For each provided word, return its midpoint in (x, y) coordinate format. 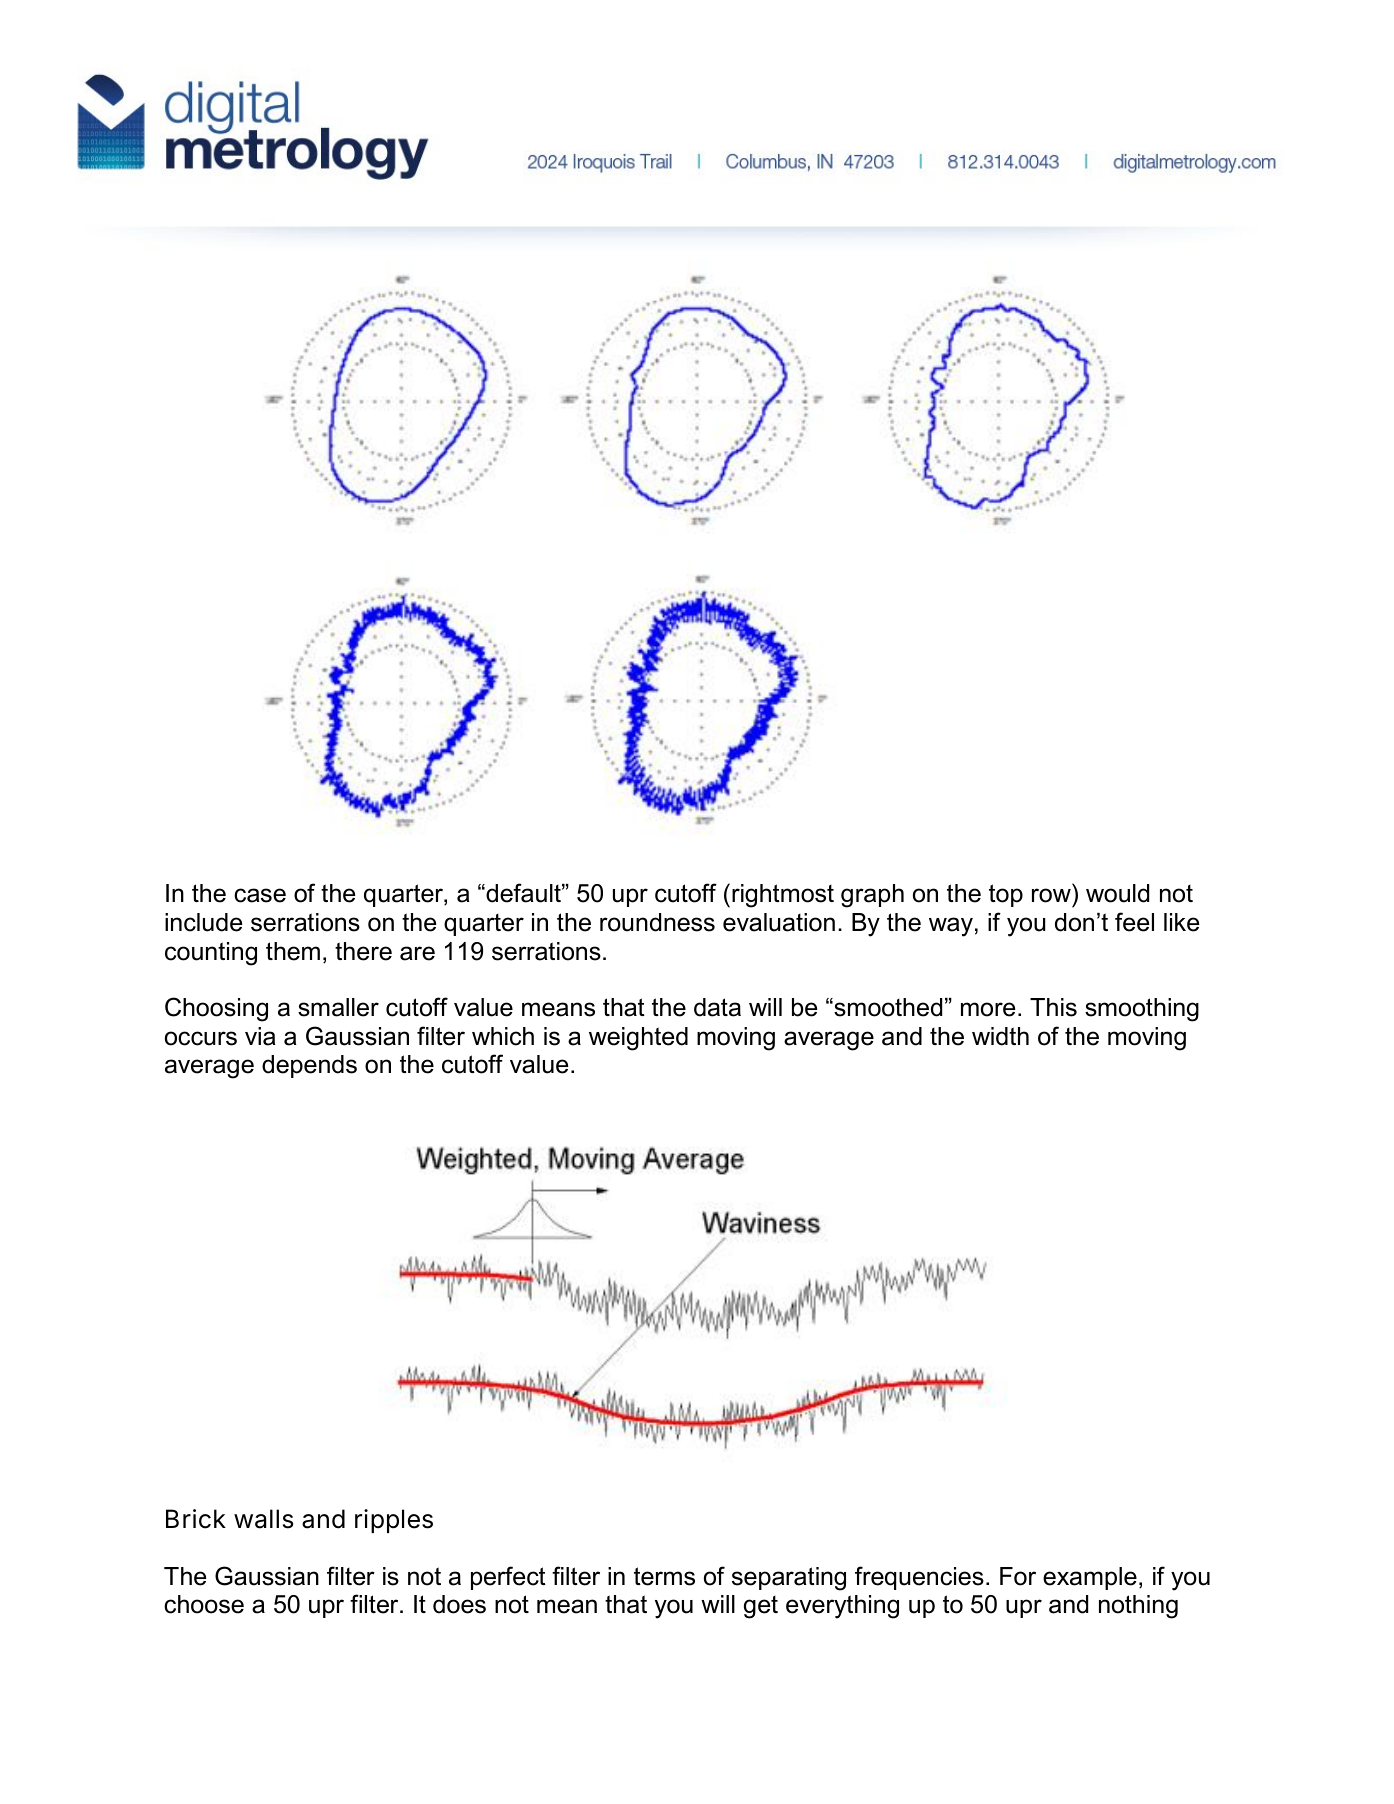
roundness (657, 922)
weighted (638, 1039)
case (260, 895)
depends (309, 1066)
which (503, 1036)
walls (263, 1519)
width (1000, 1036)
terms (664, 1576)
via (260, 1036)
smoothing (1142, 1010)
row (1051, 895)
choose (204, 1604)
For (1018, 1576)
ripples (394, 1521)
